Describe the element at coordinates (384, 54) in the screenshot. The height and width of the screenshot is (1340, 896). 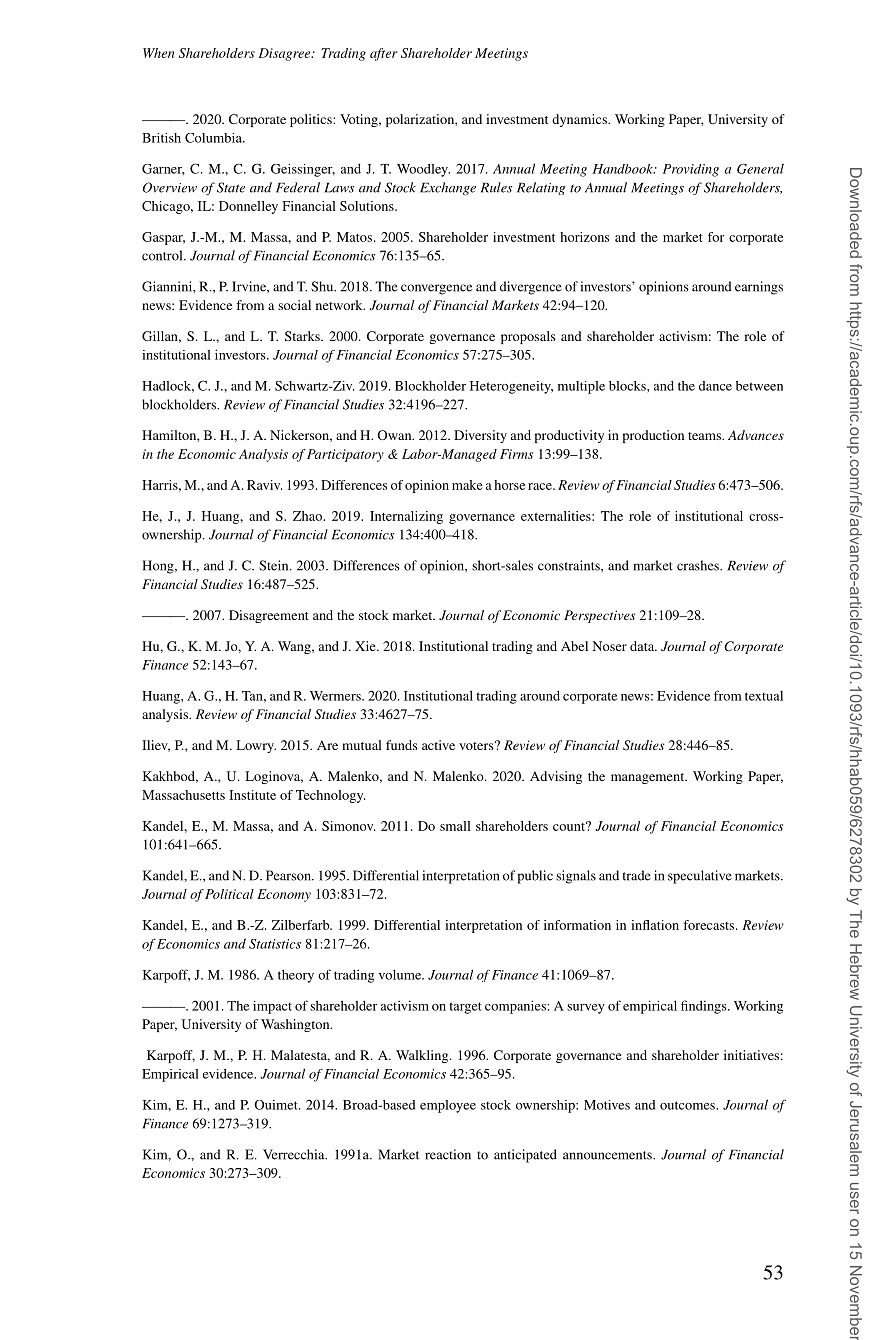
I see `after` at that location.
